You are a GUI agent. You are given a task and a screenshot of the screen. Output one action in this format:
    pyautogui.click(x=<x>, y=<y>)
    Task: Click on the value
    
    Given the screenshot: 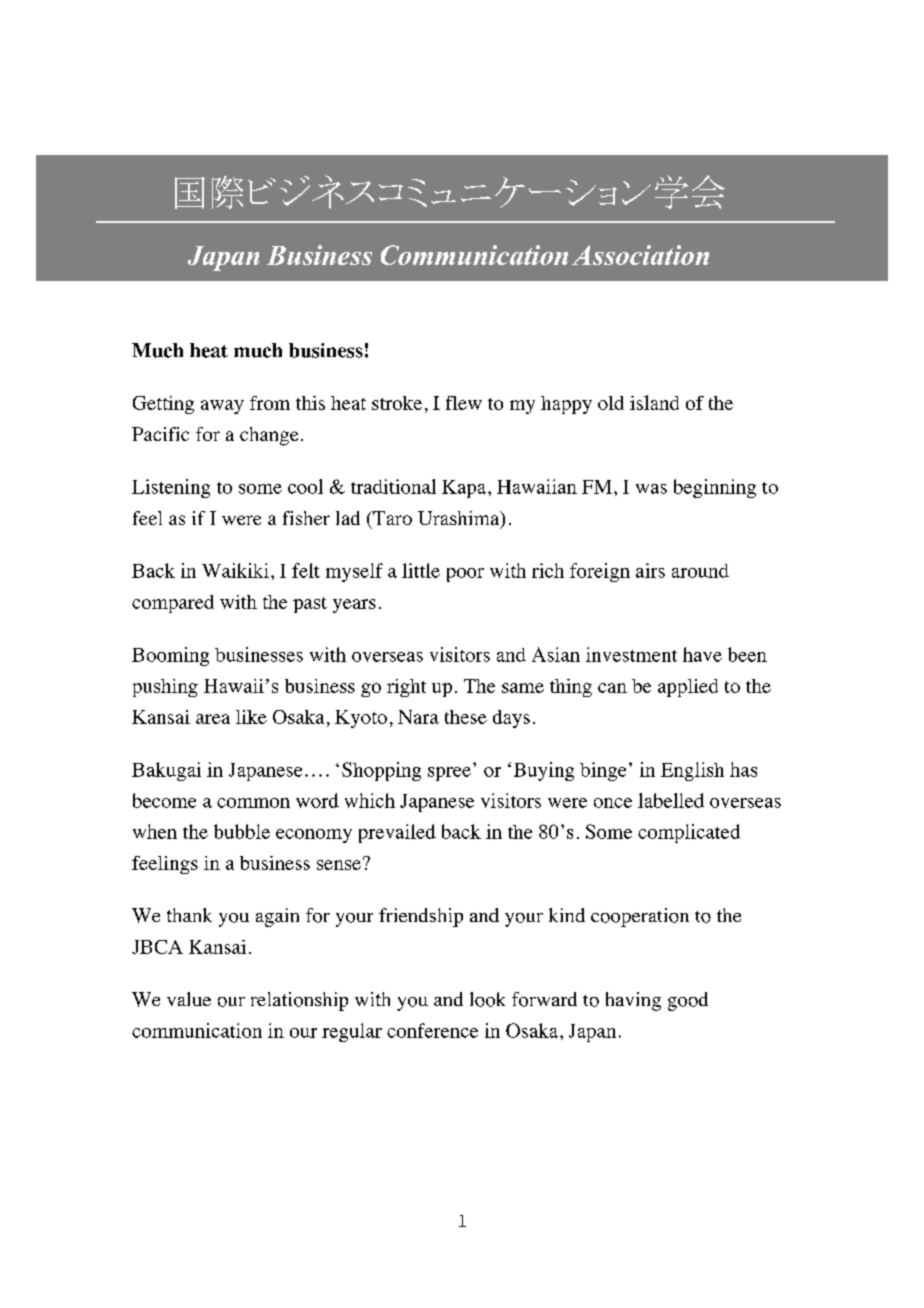 What is the action you would take?
    pyautogui.click(x=189, y=999)
